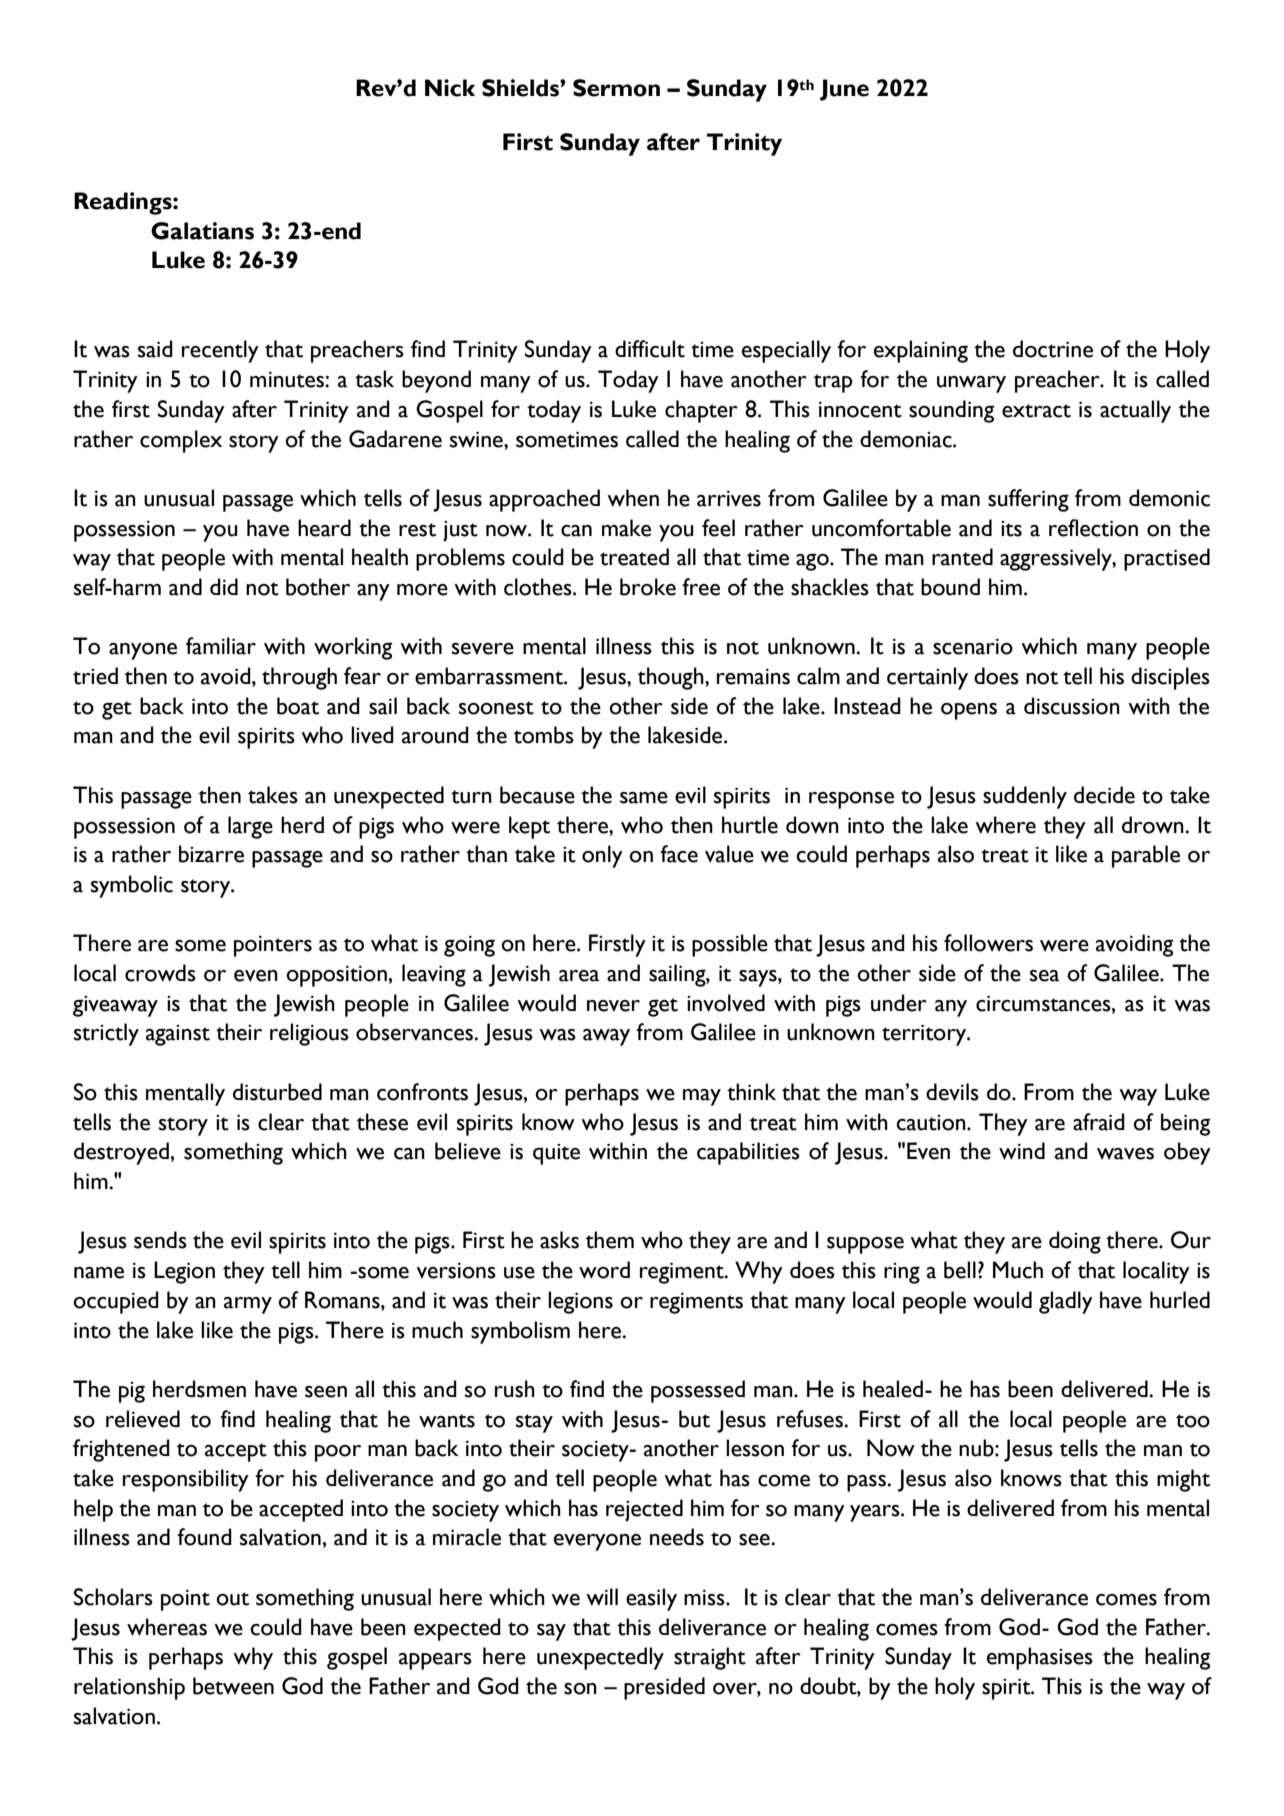 The height and width of the page is (1816, 1284). Describe the element at coordinates (679, 854) in the page. I see `face` at that location.
